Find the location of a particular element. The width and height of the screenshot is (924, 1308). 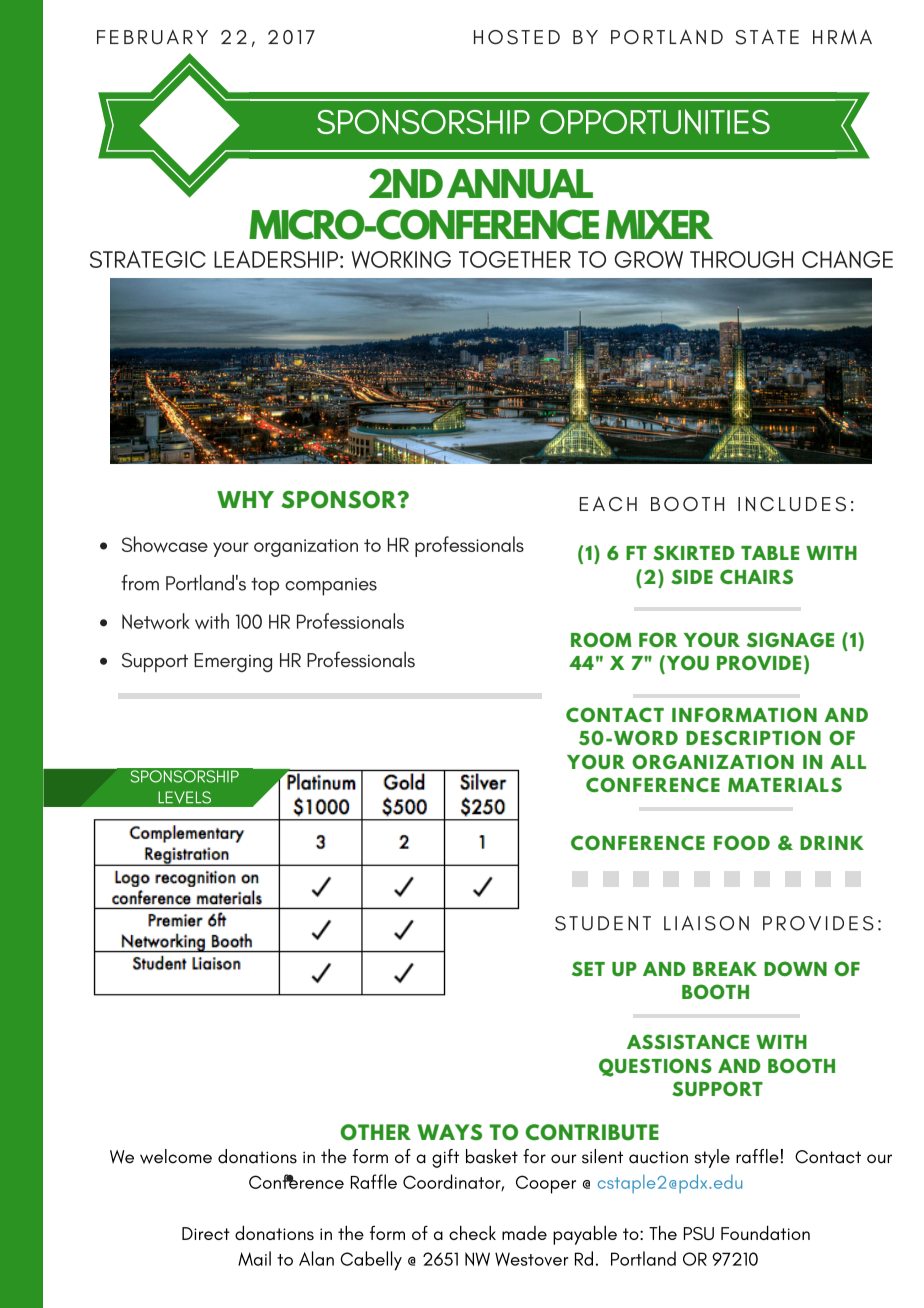

Direct is located at coordinates (206, 1233).
